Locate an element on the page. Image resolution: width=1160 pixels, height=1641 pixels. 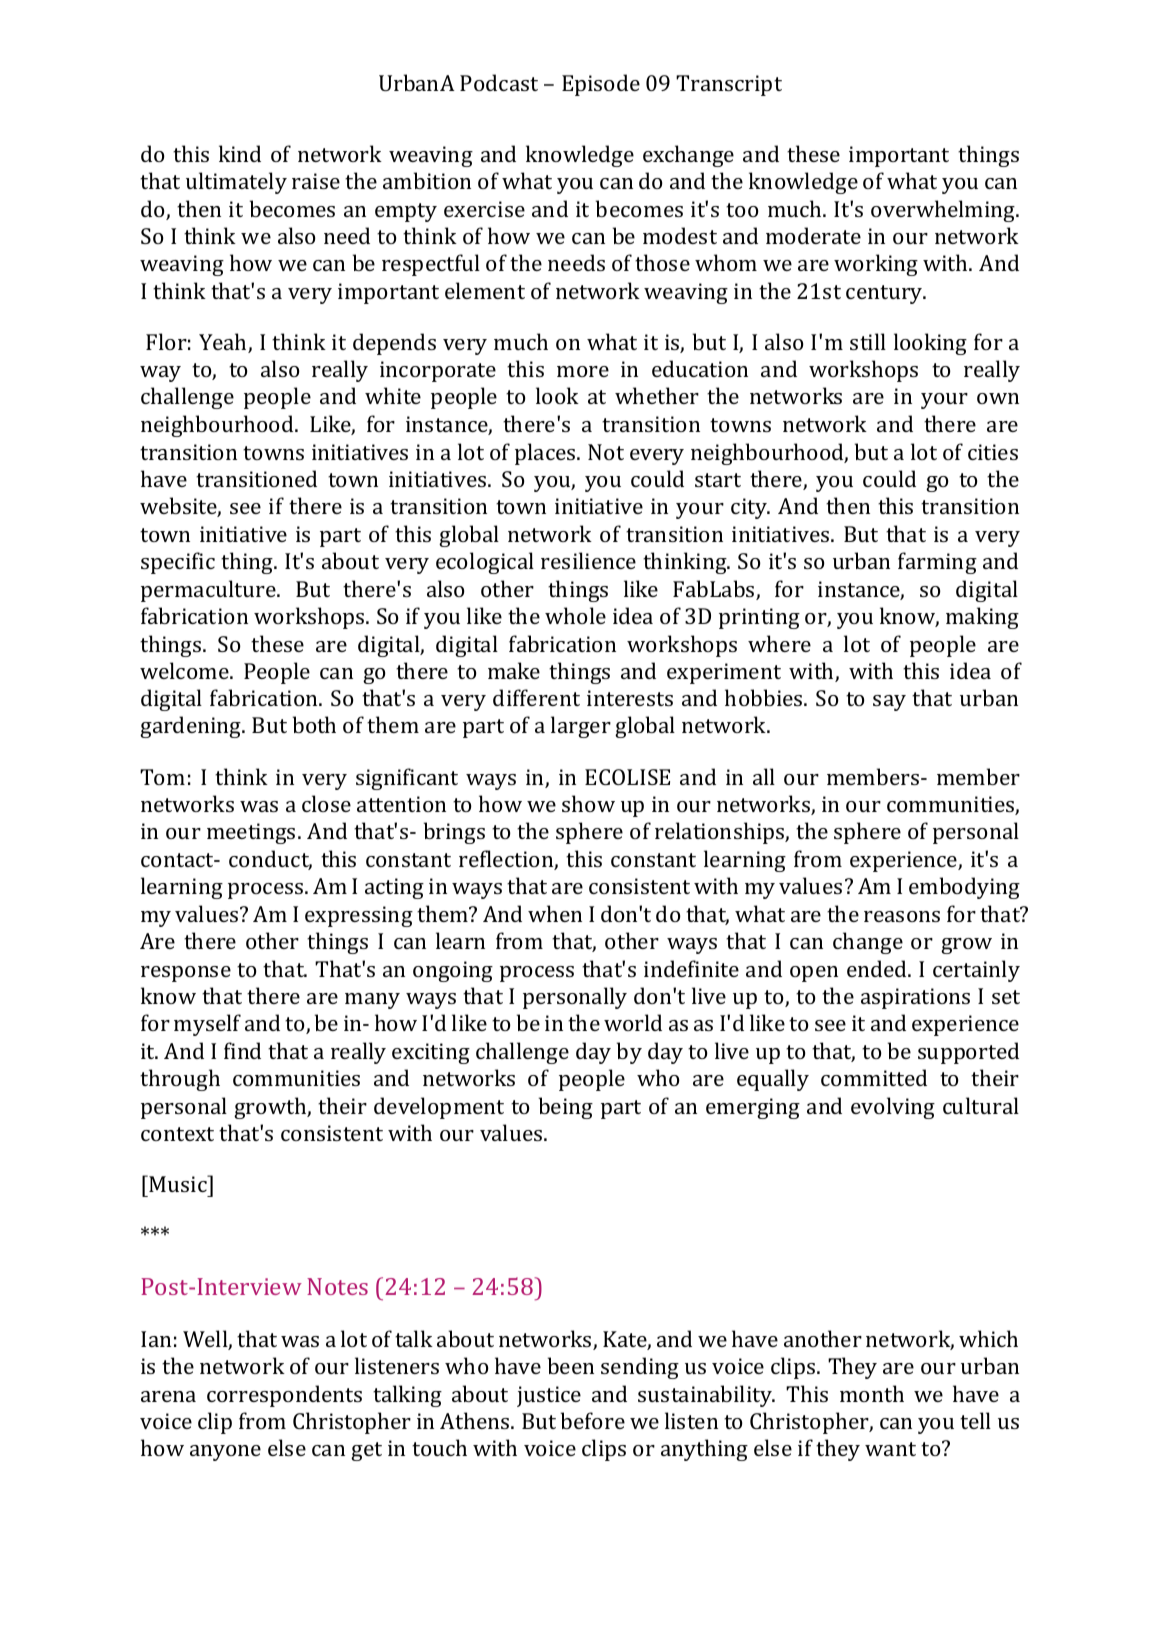
response is located at coordinates (186, 974).
